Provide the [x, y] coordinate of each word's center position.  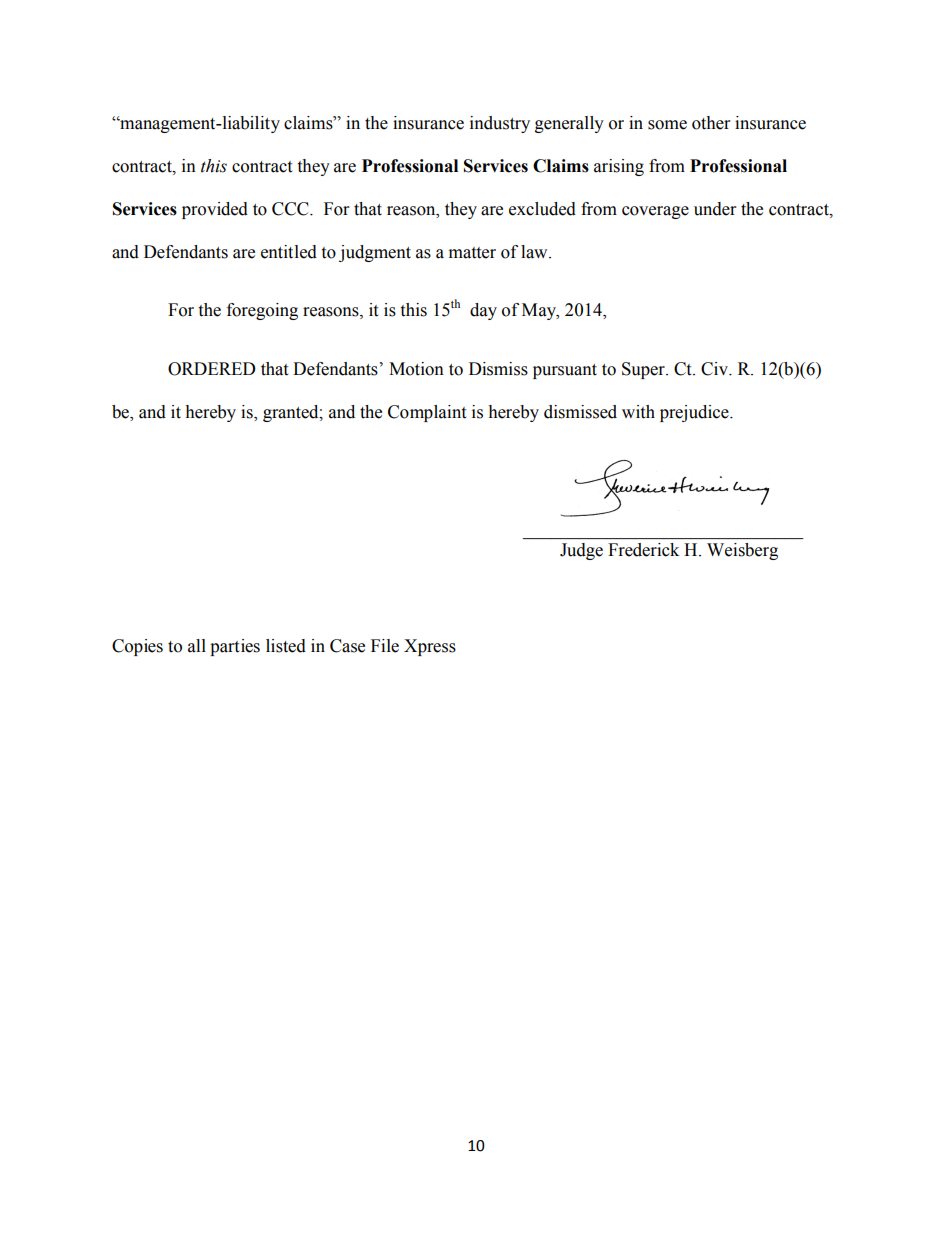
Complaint [427, 413]
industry [500, 124]
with [638, 412]
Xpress [430, 647]
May [540, 311]
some [667, 125]
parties [235, 647]
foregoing [262, 311]
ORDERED [212, 369]
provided [215, 210]
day [483, 311]
